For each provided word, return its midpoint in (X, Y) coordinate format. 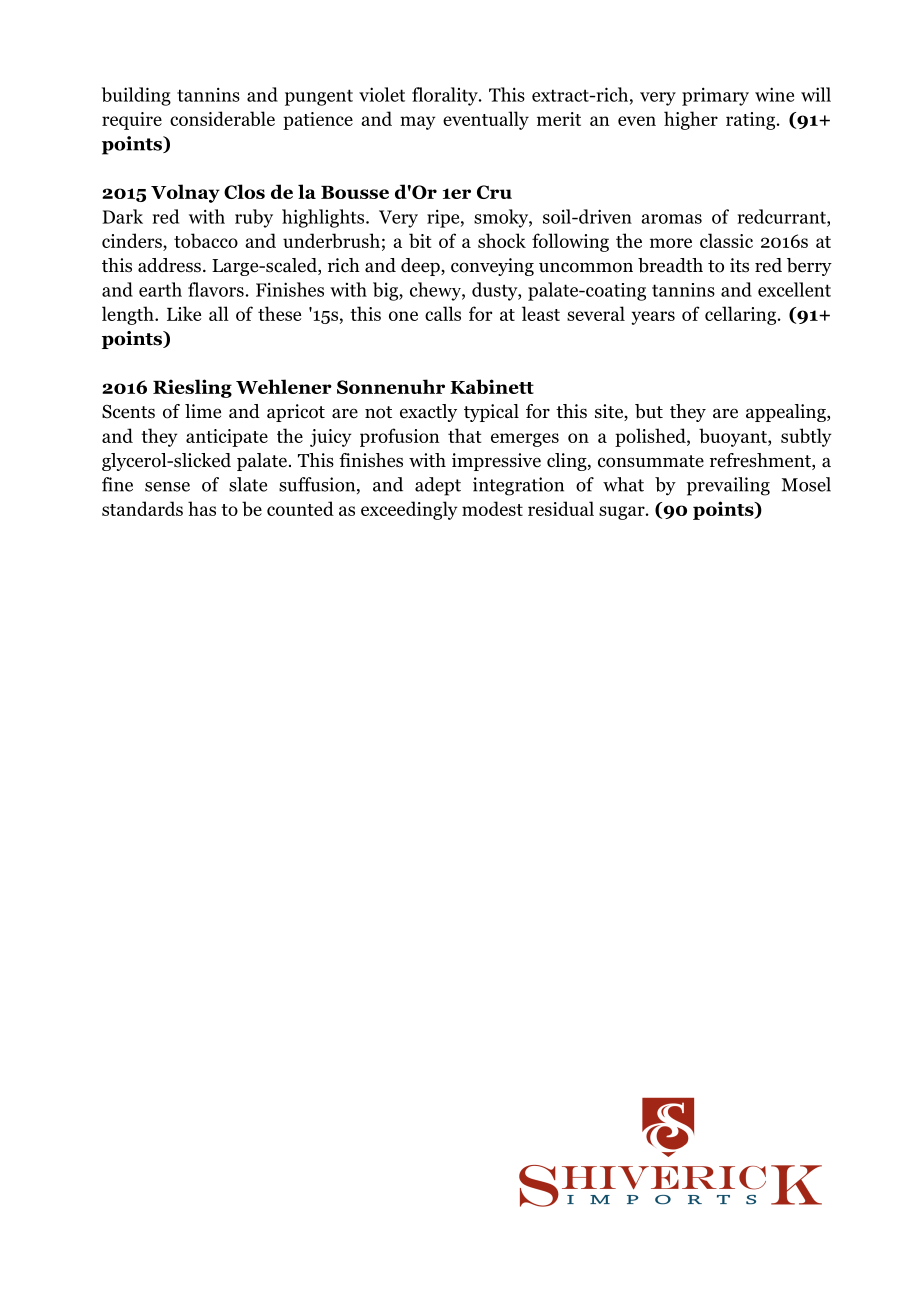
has (202, 508)
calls (443, 313)
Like (184, 313)
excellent (794, 289)
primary (715, 96)
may (418, 123)
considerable (222, 118)
